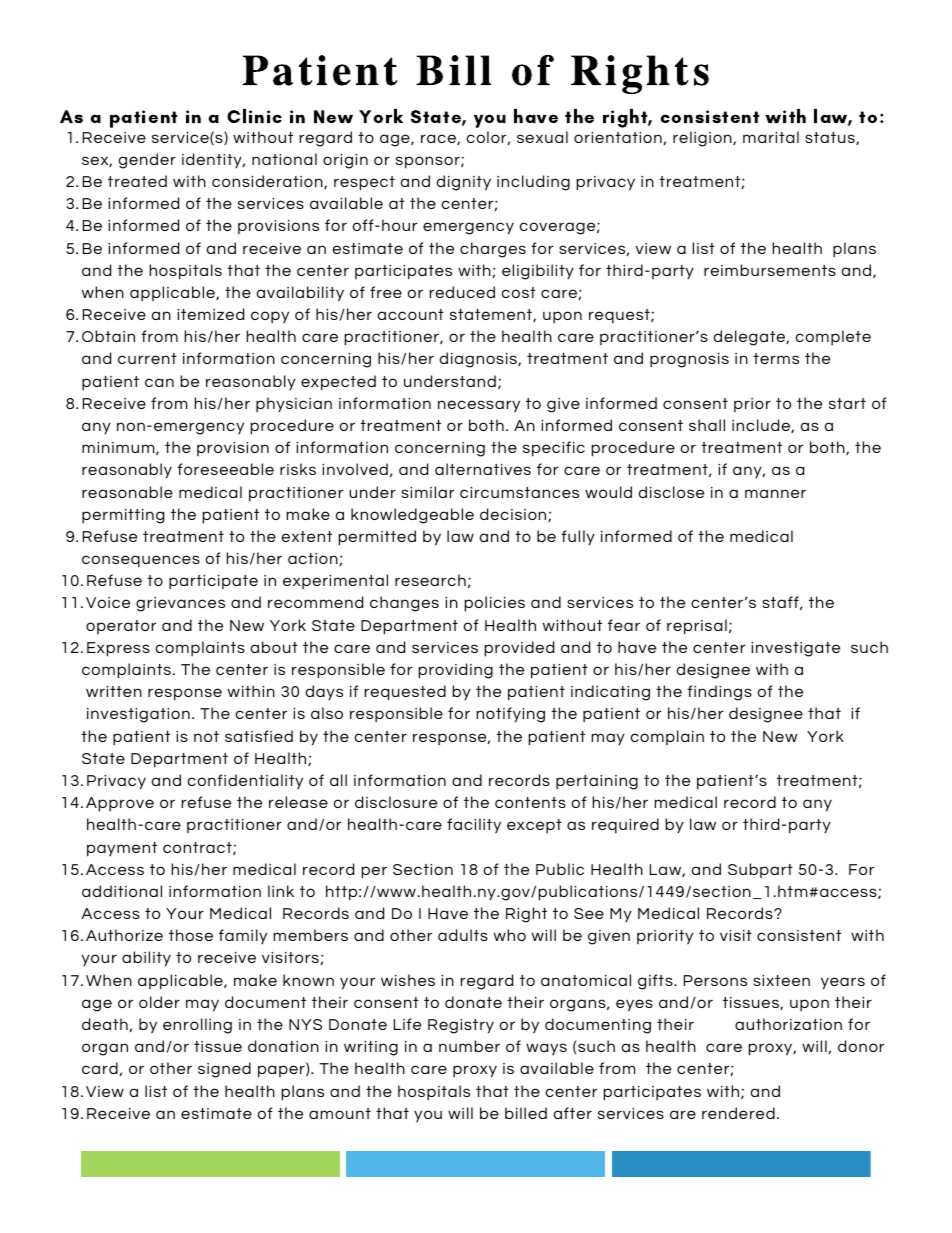 The width and height of the page is (952, 1233). I want to click on identity, so click(213, 160).
